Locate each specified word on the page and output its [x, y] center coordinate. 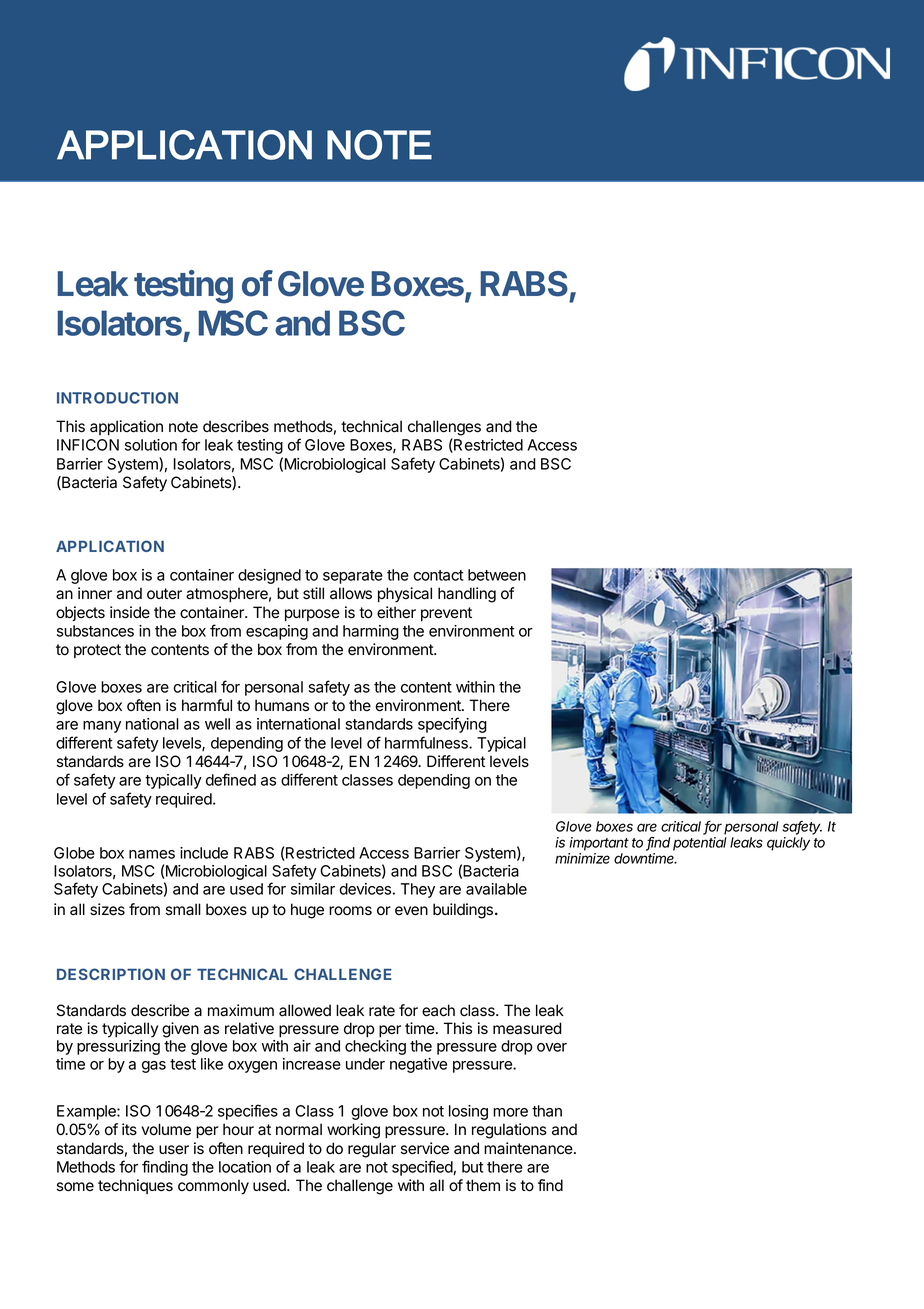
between [497, 575]
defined [231, 779]
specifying [452, 725]
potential [700, 844]
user [174, 1150]
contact [438, 575]
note [183, 427]
